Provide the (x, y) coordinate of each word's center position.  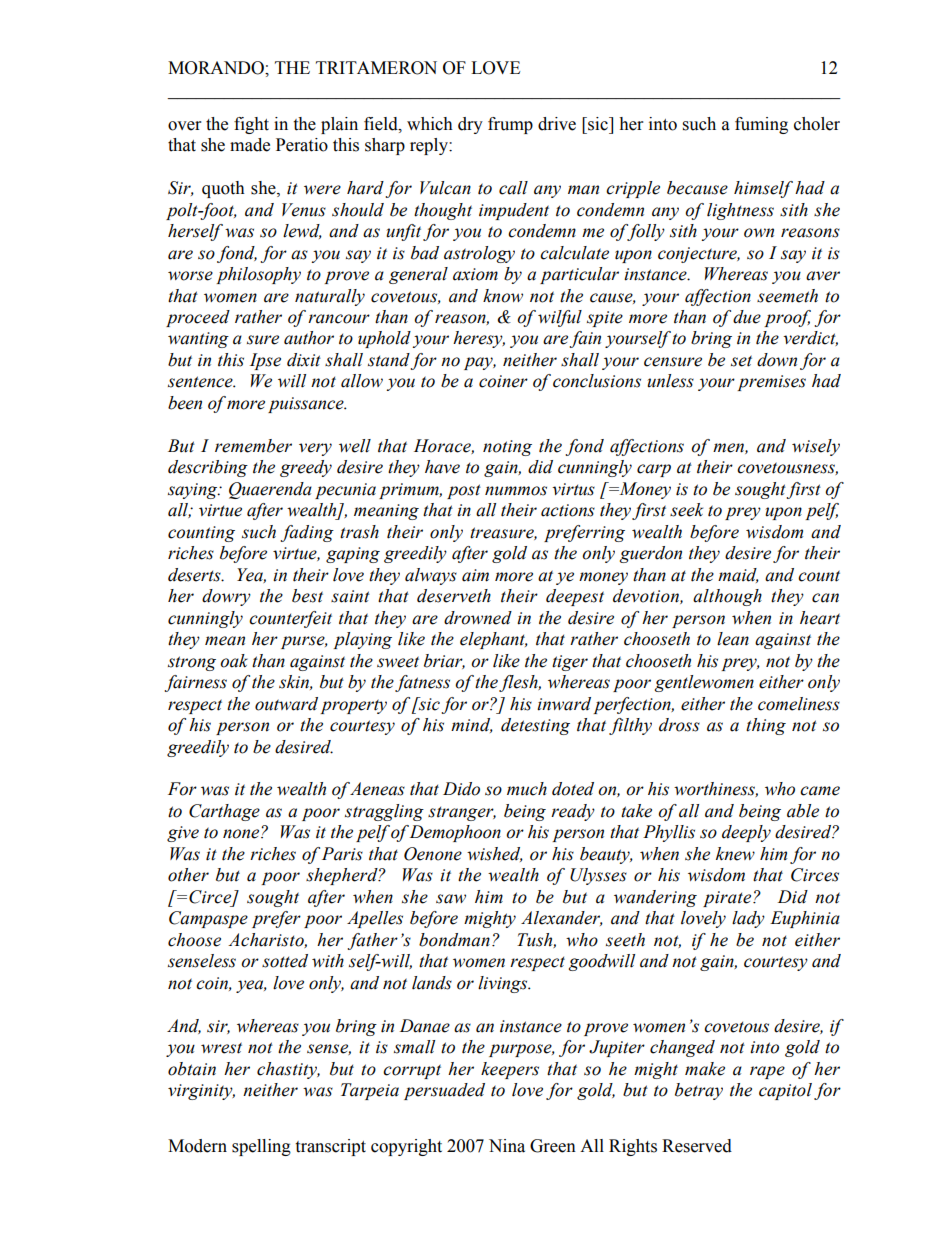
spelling (261, 1147)
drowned (478, 618)
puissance (307, 405)
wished (495, 854)
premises (771, 383)
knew (735, 854)
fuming (761, 125)
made (250, 145)
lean (733, 639)
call (513, 188)
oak (234, 661)
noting (507, 448)
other (188, 875)
